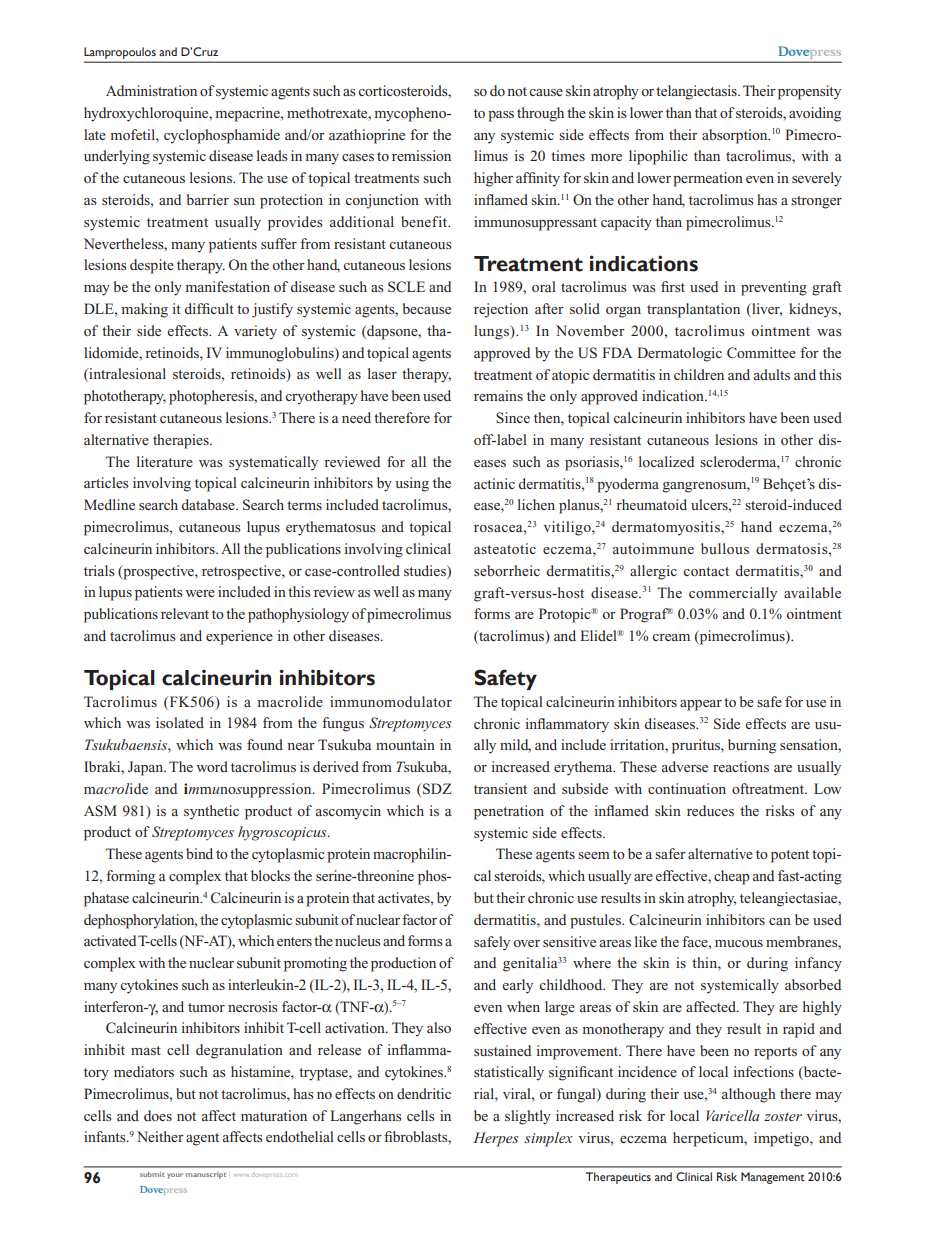 This page has height=1233, width=952. I want to click on synthetic, so click(211, 812).
